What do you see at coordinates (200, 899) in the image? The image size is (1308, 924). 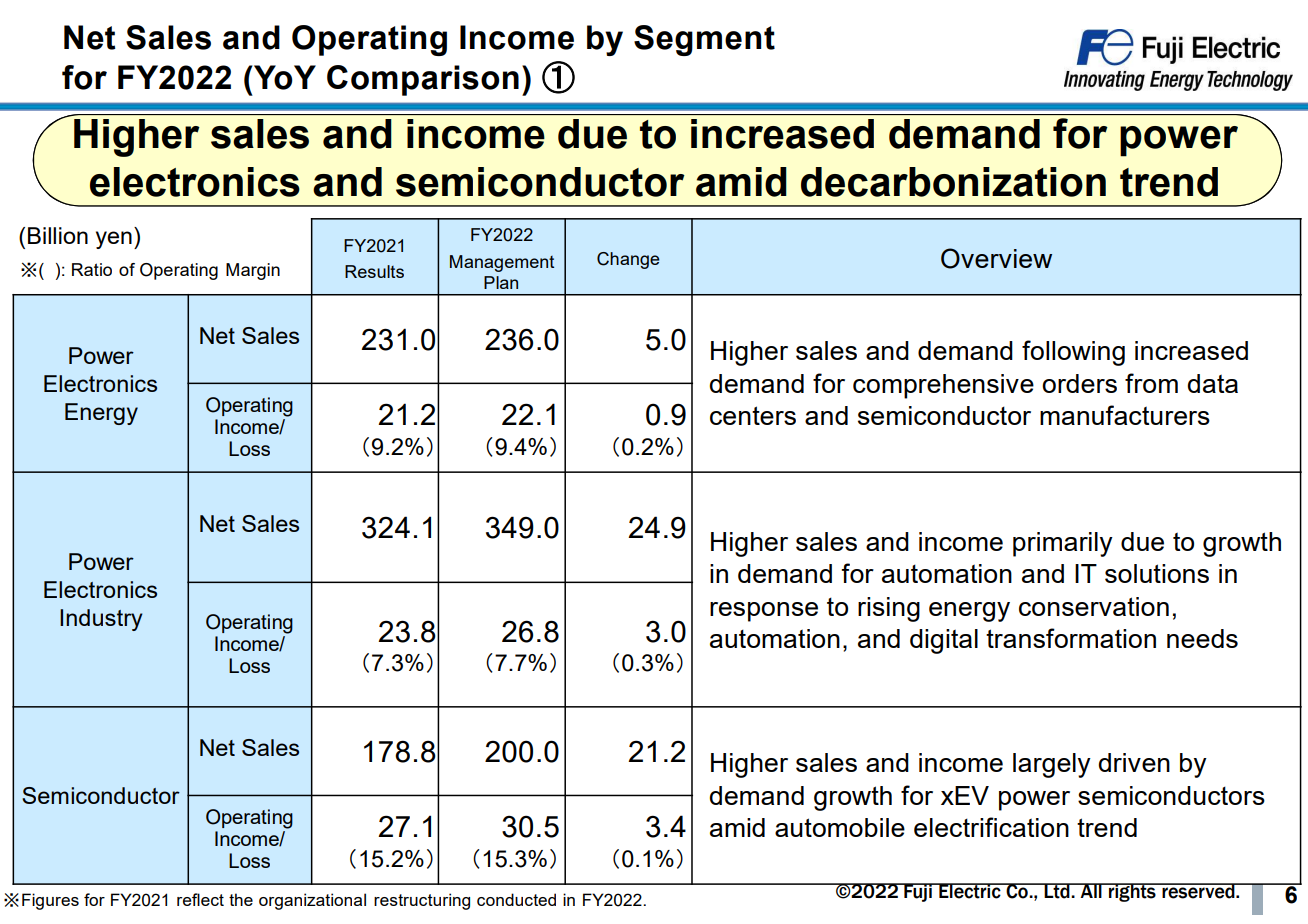 I see `reflect` at bounding box center [200, 899].
